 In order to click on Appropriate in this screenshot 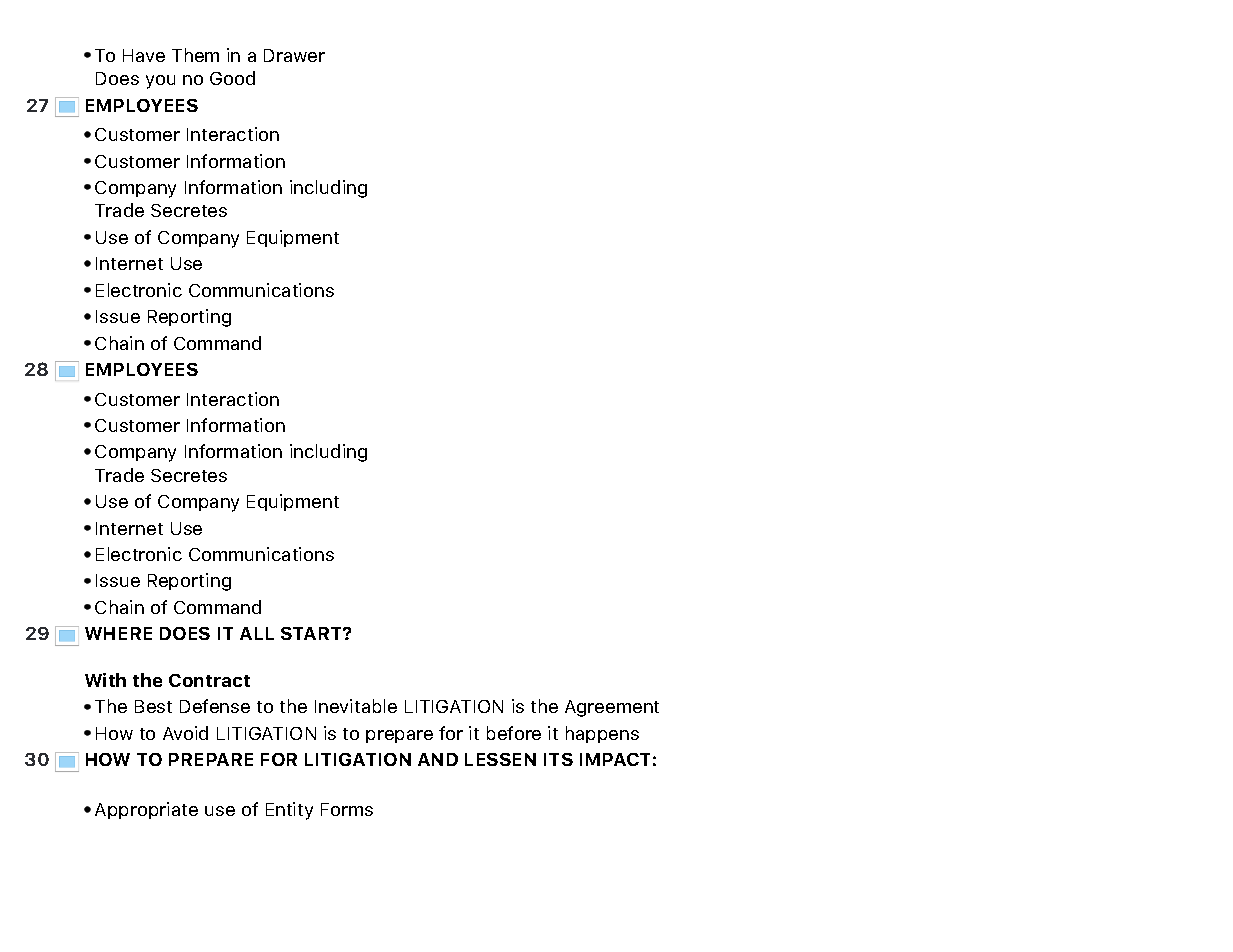, I will do `click(146, 810)`.
